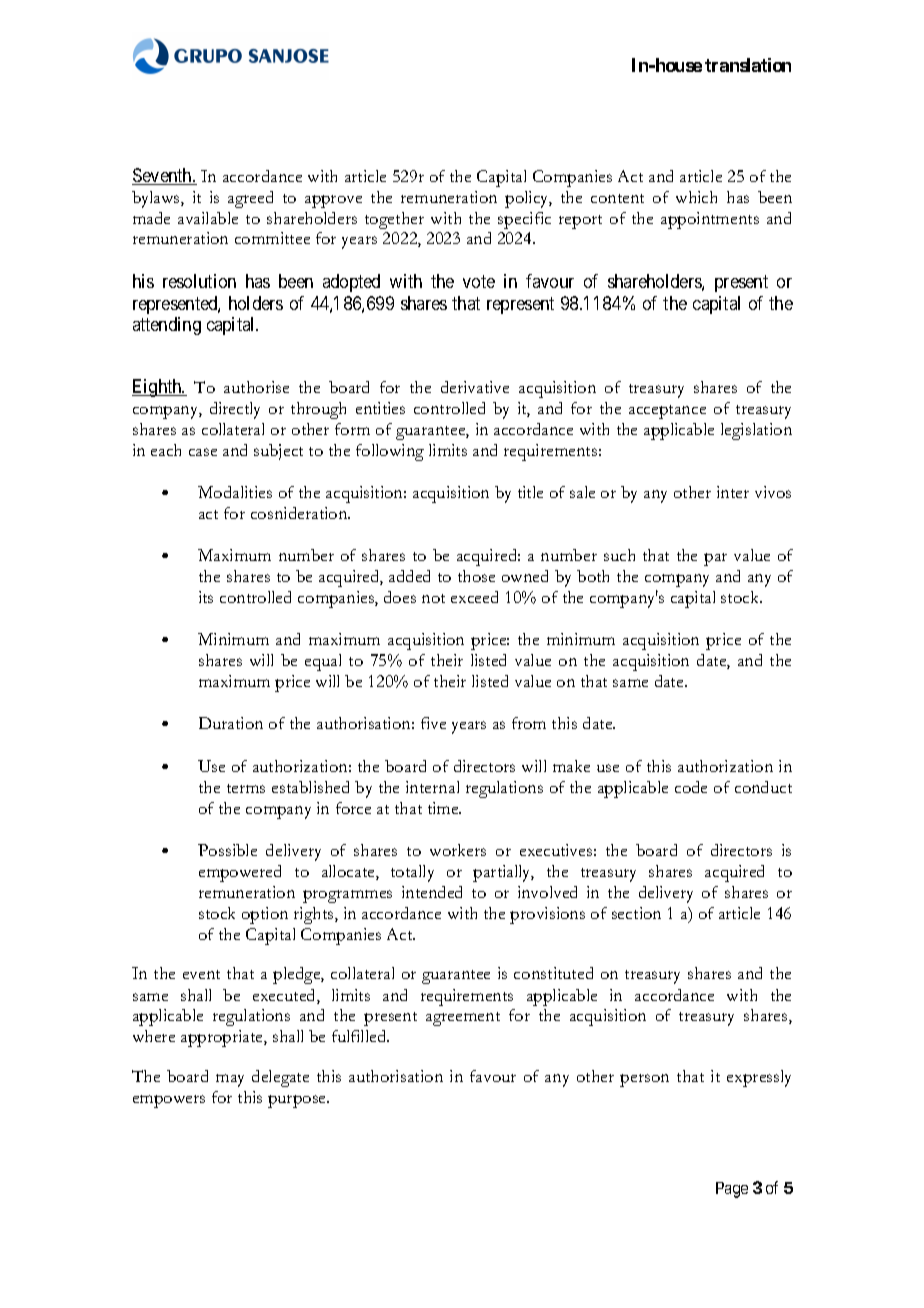 The image size is (924, 1308). I want to click on following, so click(390, 452).
